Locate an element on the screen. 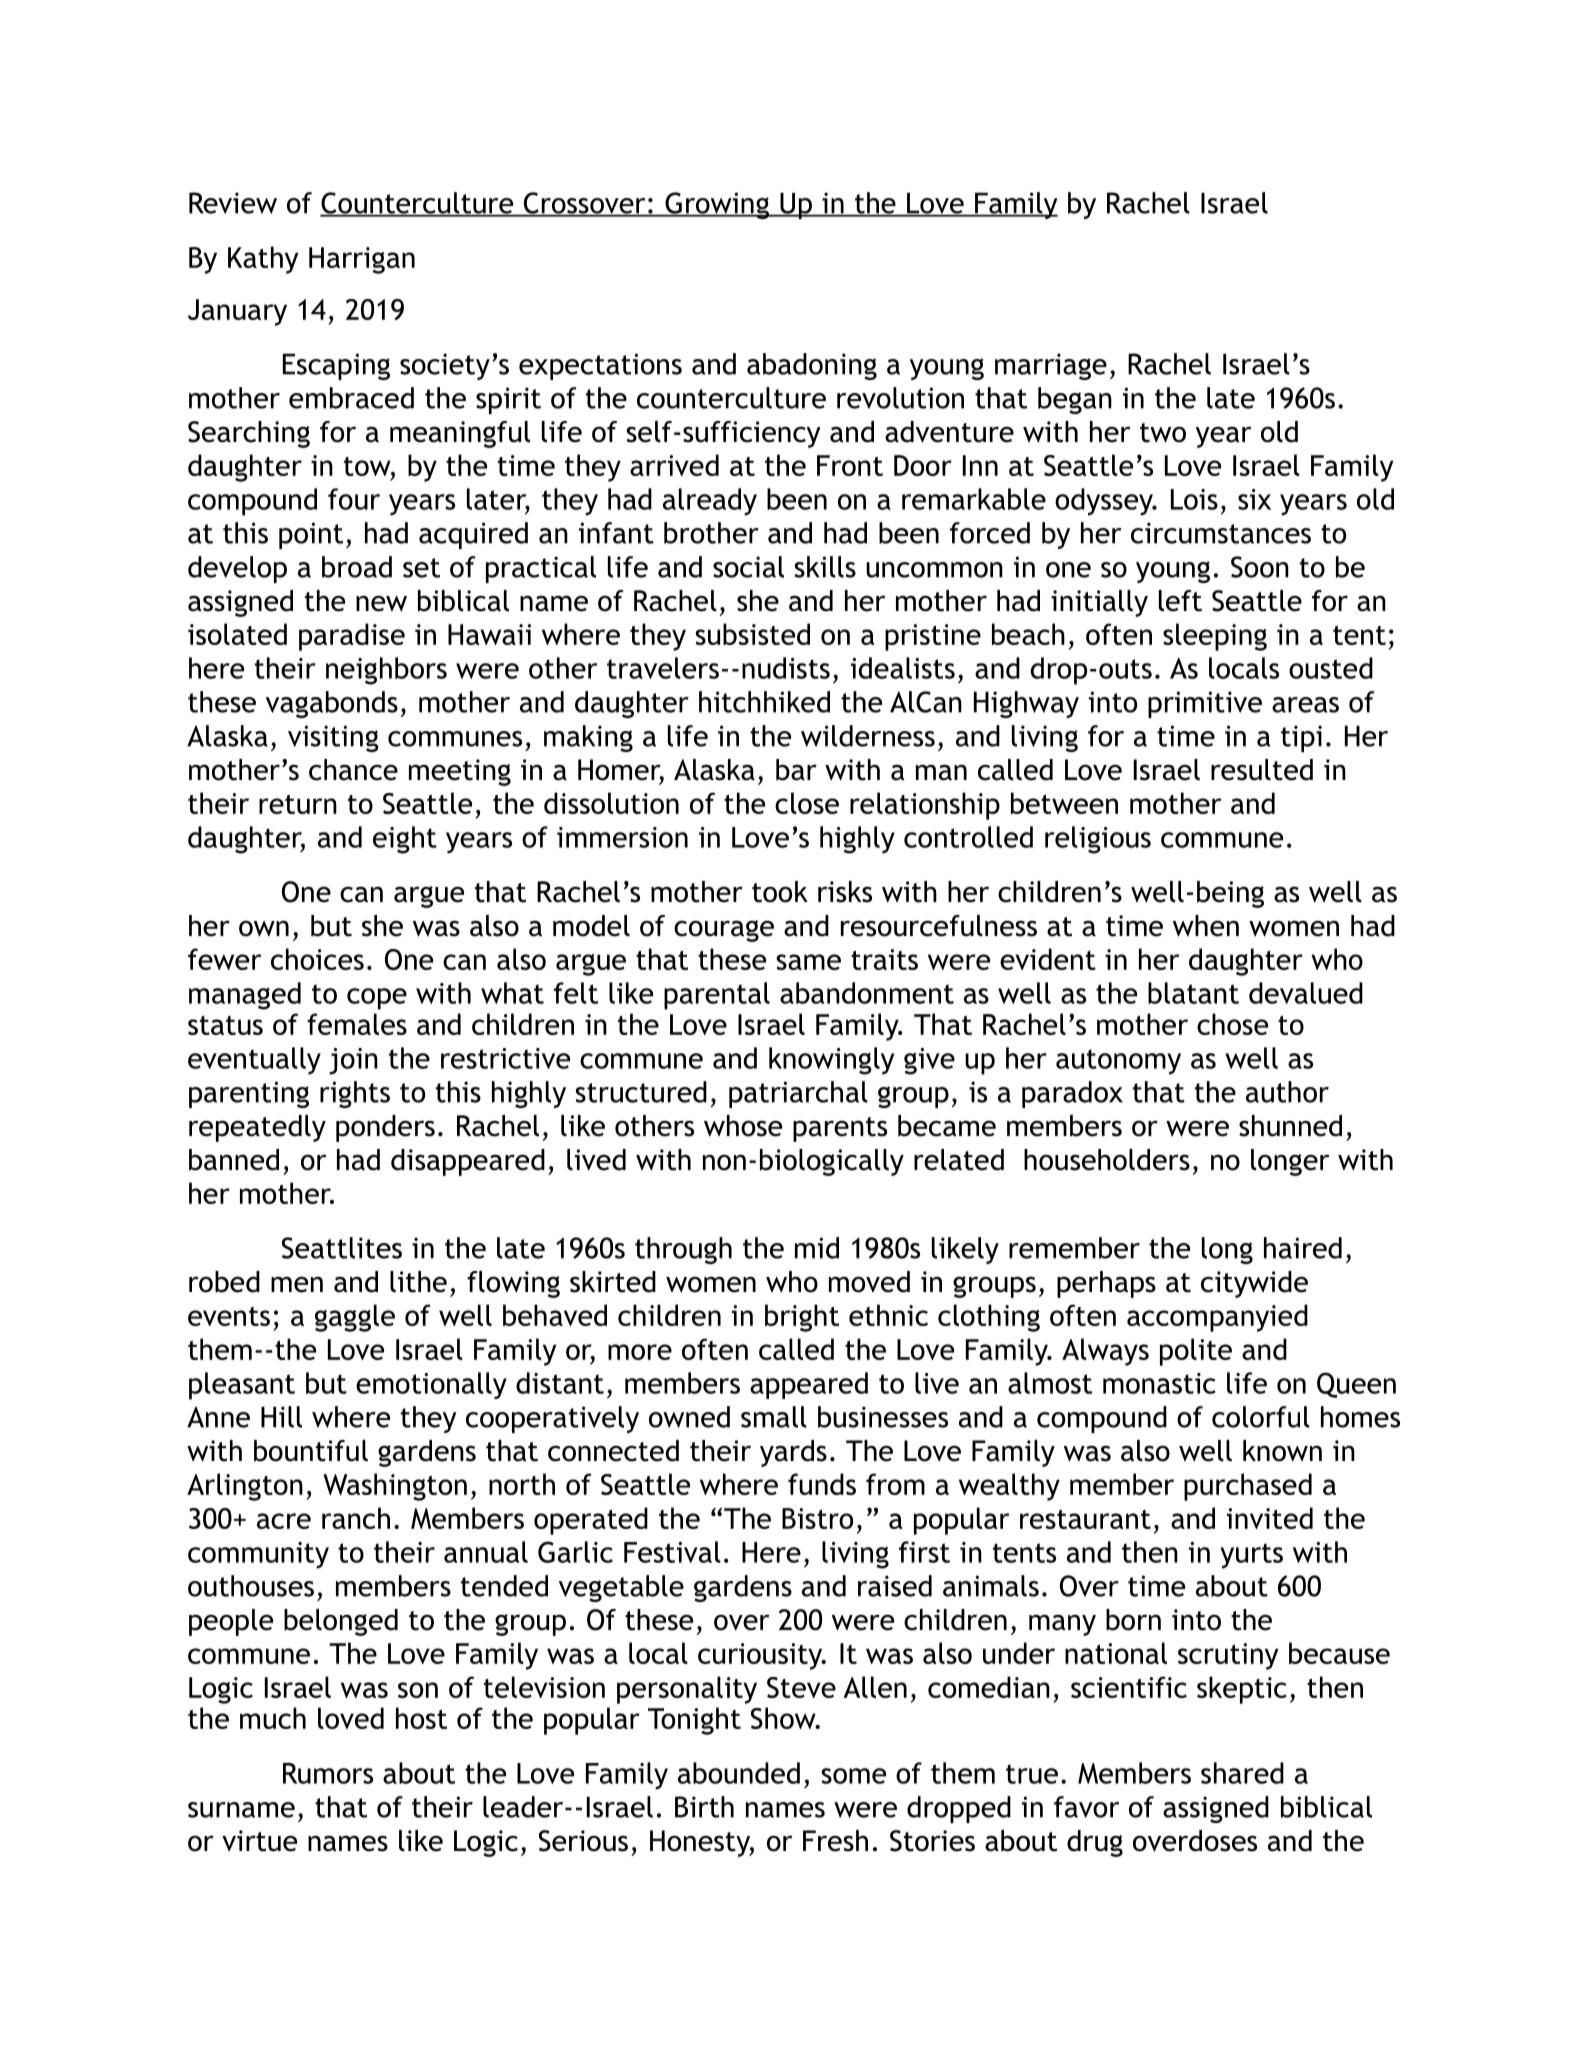  marriage is located at coordinates (1051, 366).
